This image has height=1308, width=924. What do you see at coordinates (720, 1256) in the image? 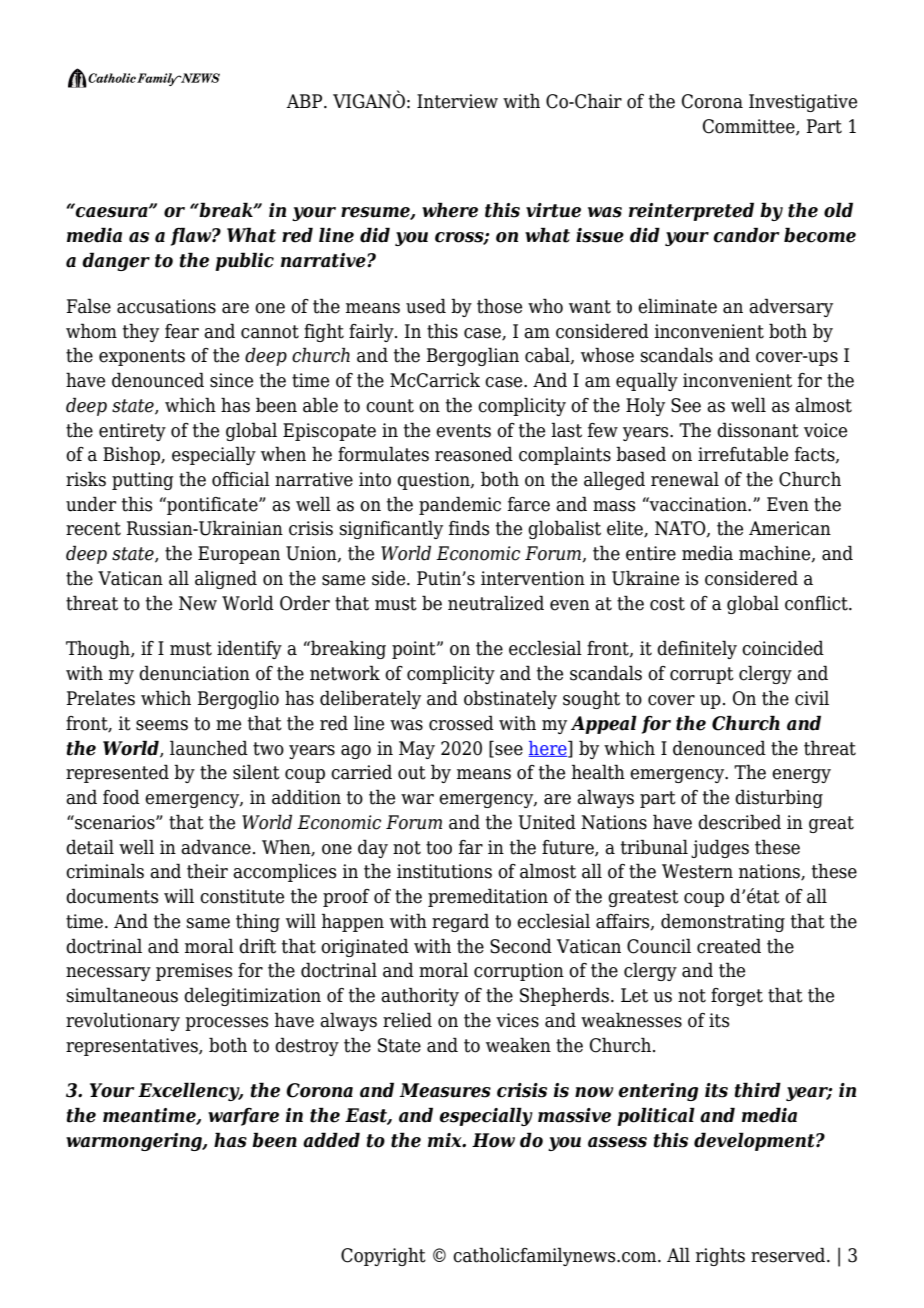
I see `rights` at bounding box center [720, 1256].
